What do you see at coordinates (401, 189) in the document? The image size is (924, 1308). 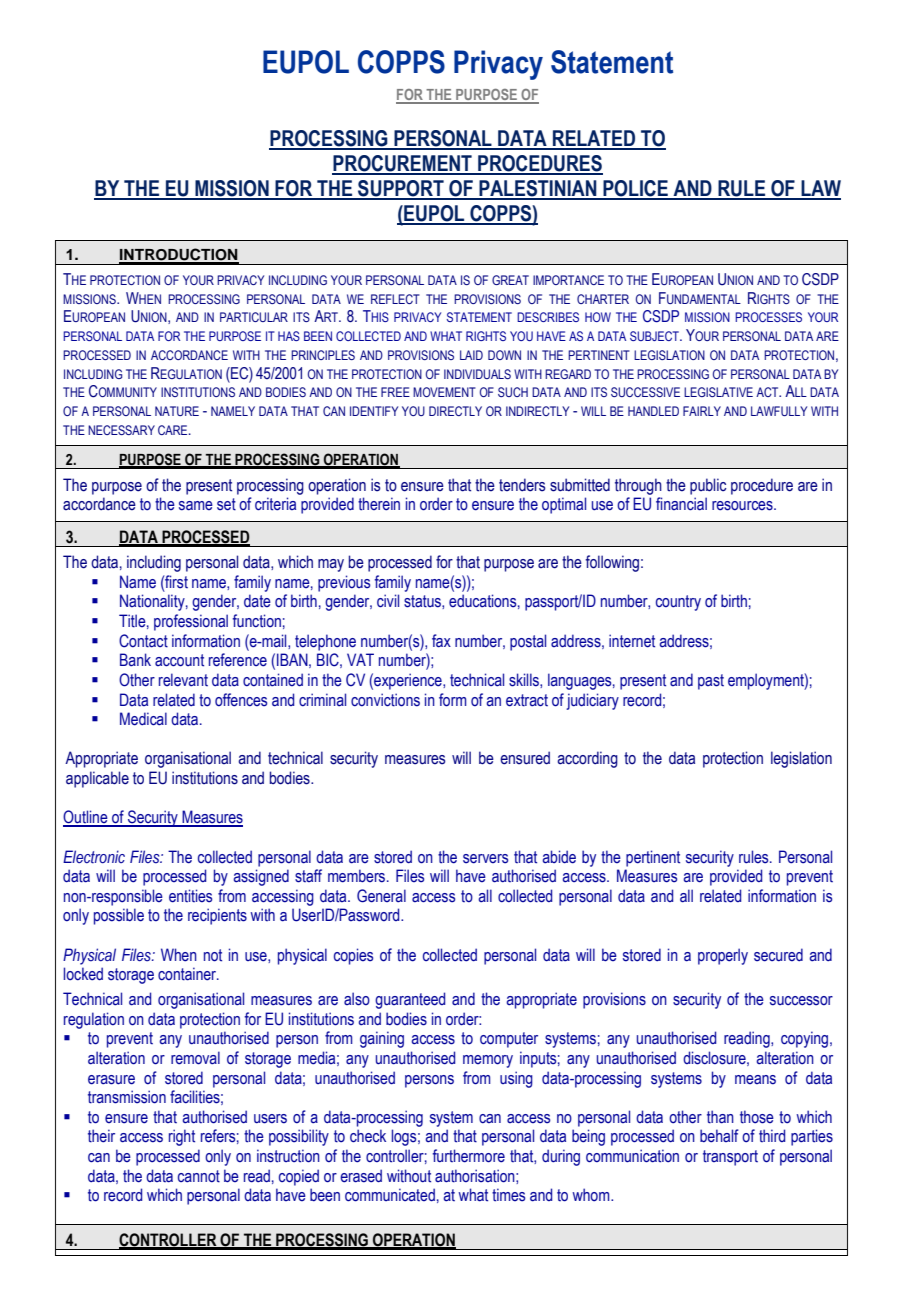 I see `SUPPORT` at bounding box center [401, 189].
